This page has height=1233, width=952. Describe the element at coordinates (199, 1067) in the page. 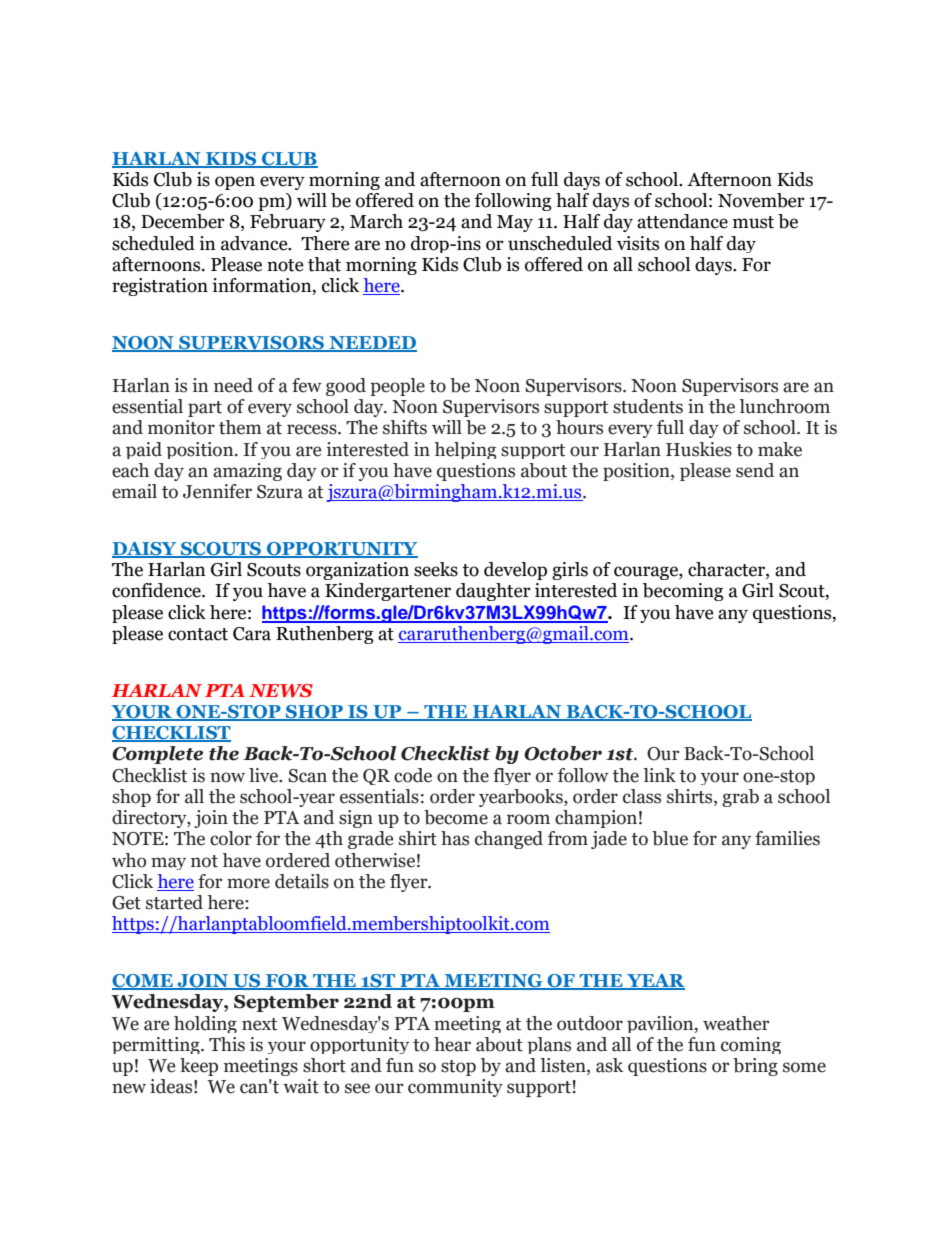

I see `keep` at that location.
